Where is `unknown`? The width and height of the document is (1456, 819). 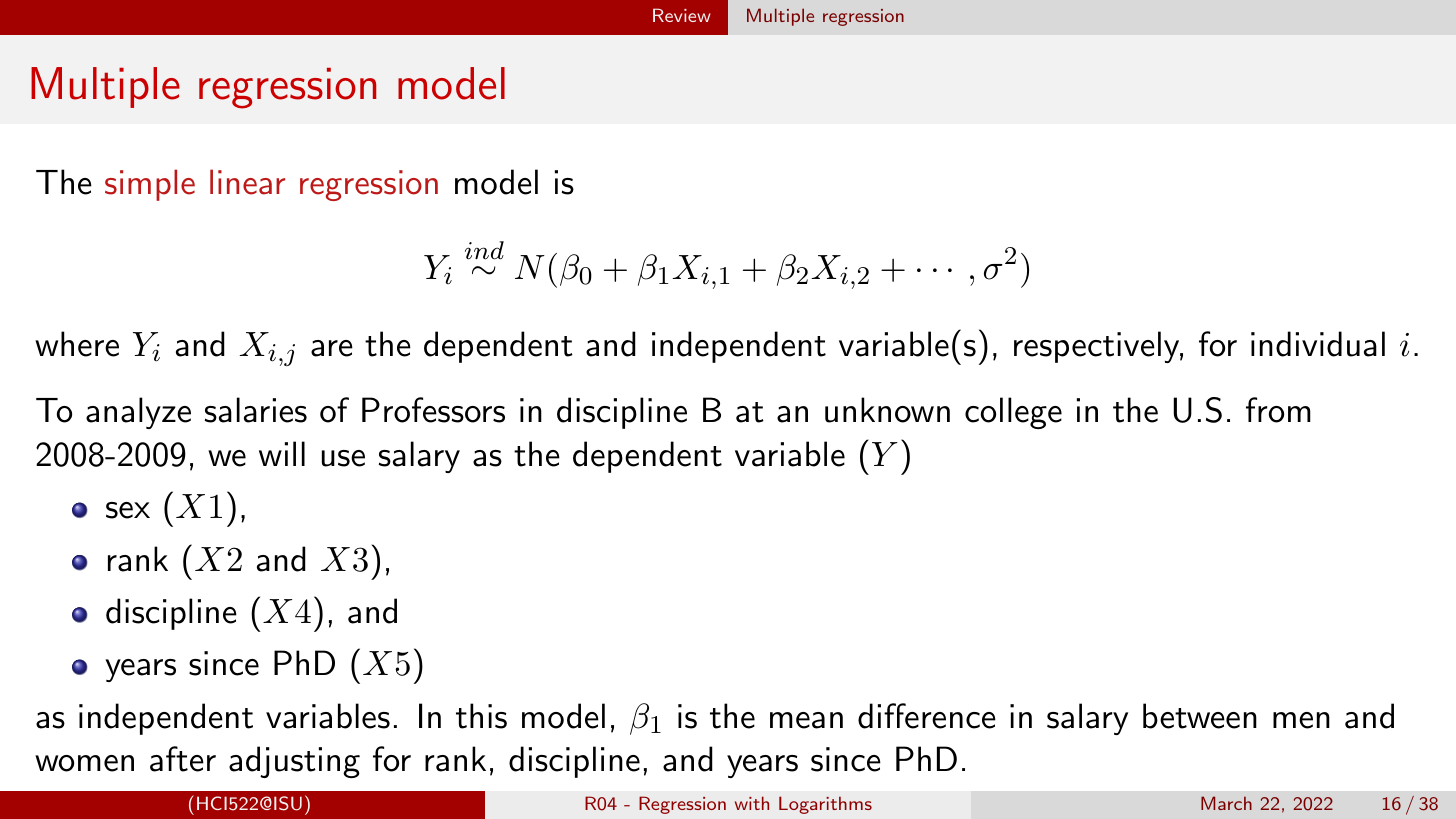 unknown is located at coordinates (887, 410).
